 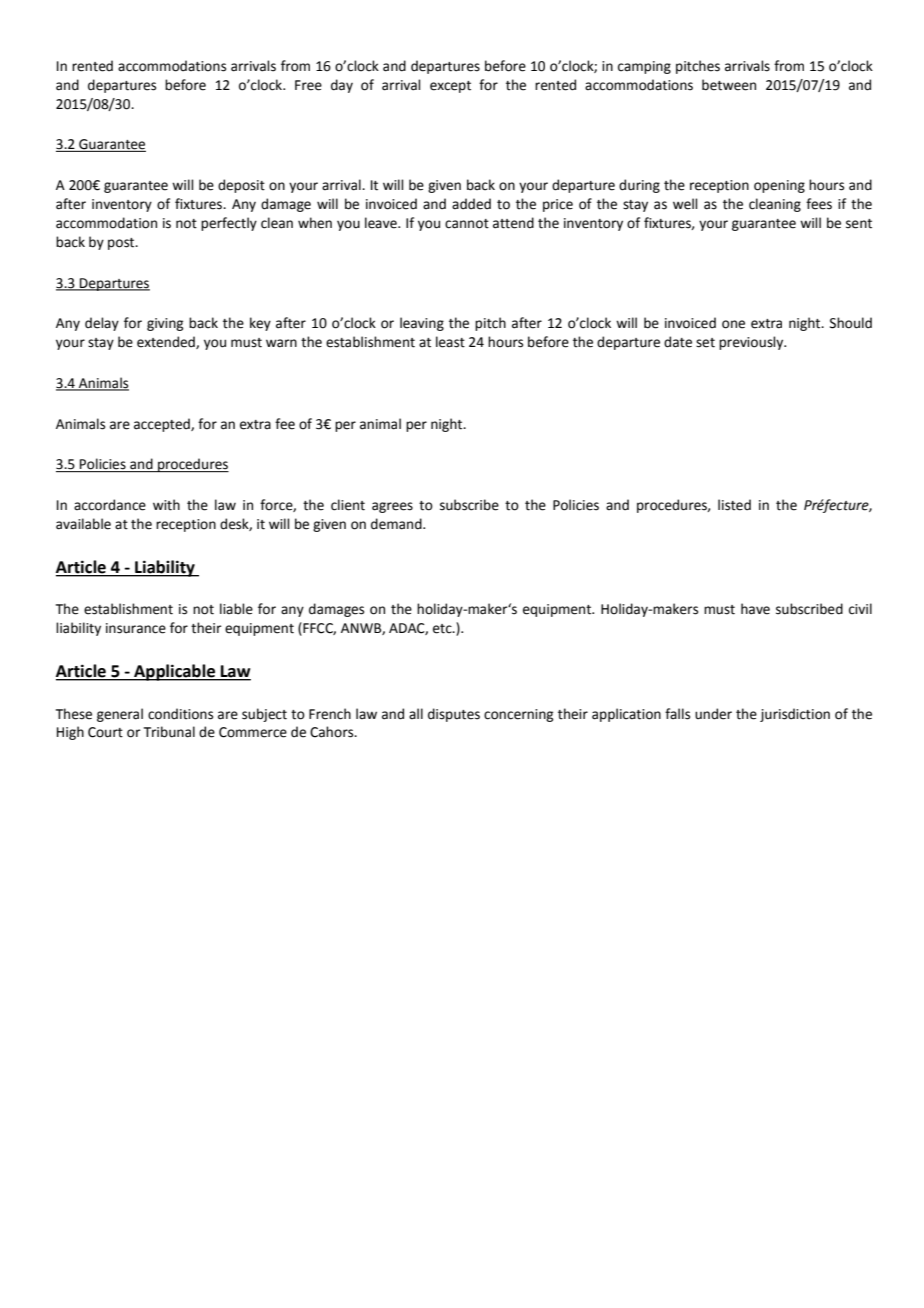 I want to click on previously, so click(x=752, y=343).
